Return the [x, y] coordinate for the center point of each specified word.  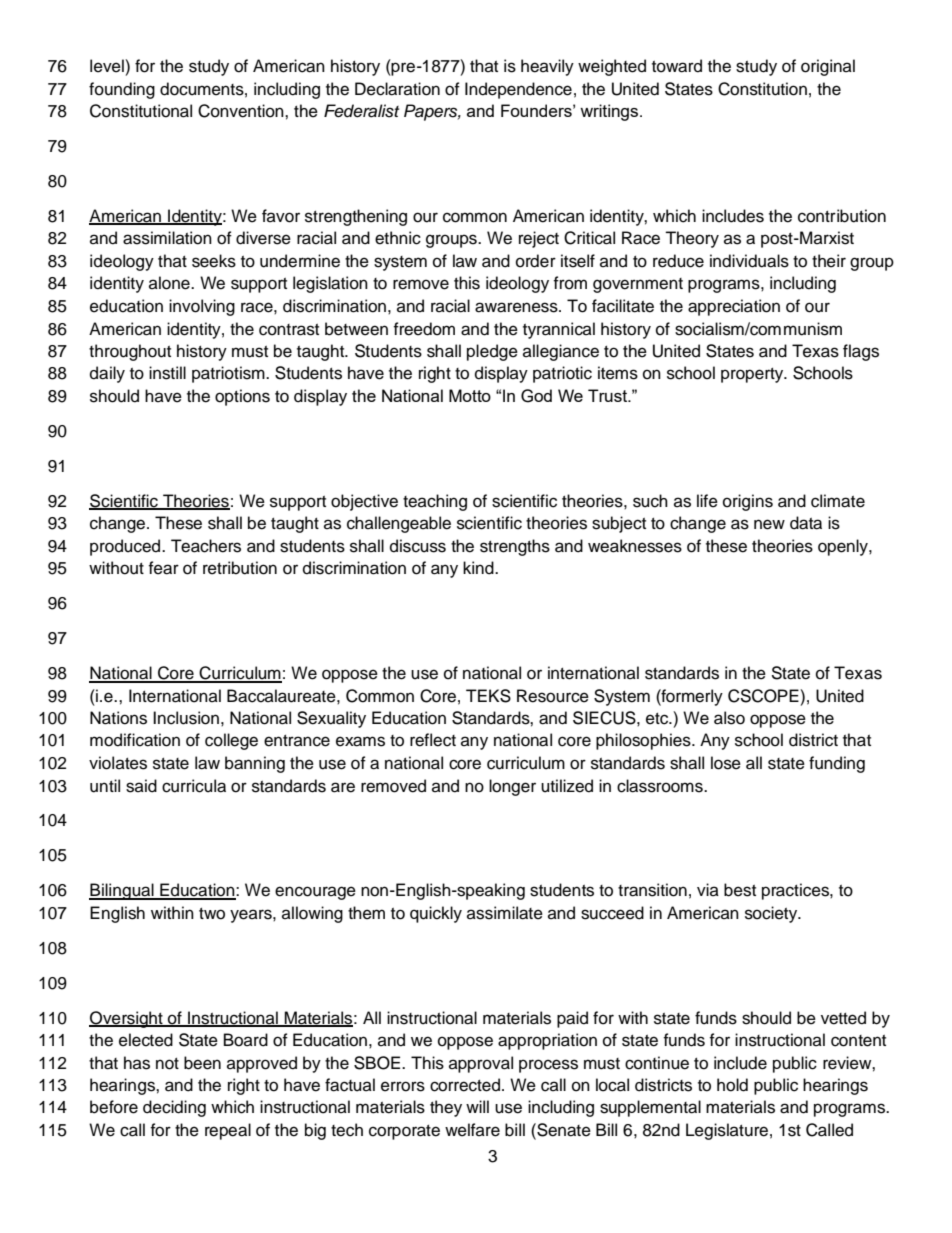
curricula [194, 786]
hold [732, 1085]
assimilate [505, 913]
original [828, 67]
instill [167, 373]
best [740, 890]
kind [479, 568]
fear [163, 568]
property [753, 375]
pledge [492, 352]
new [769, 524]
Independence [518, 90]
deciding [174, 1108]
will [477, 1106]
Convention [242, 111]
